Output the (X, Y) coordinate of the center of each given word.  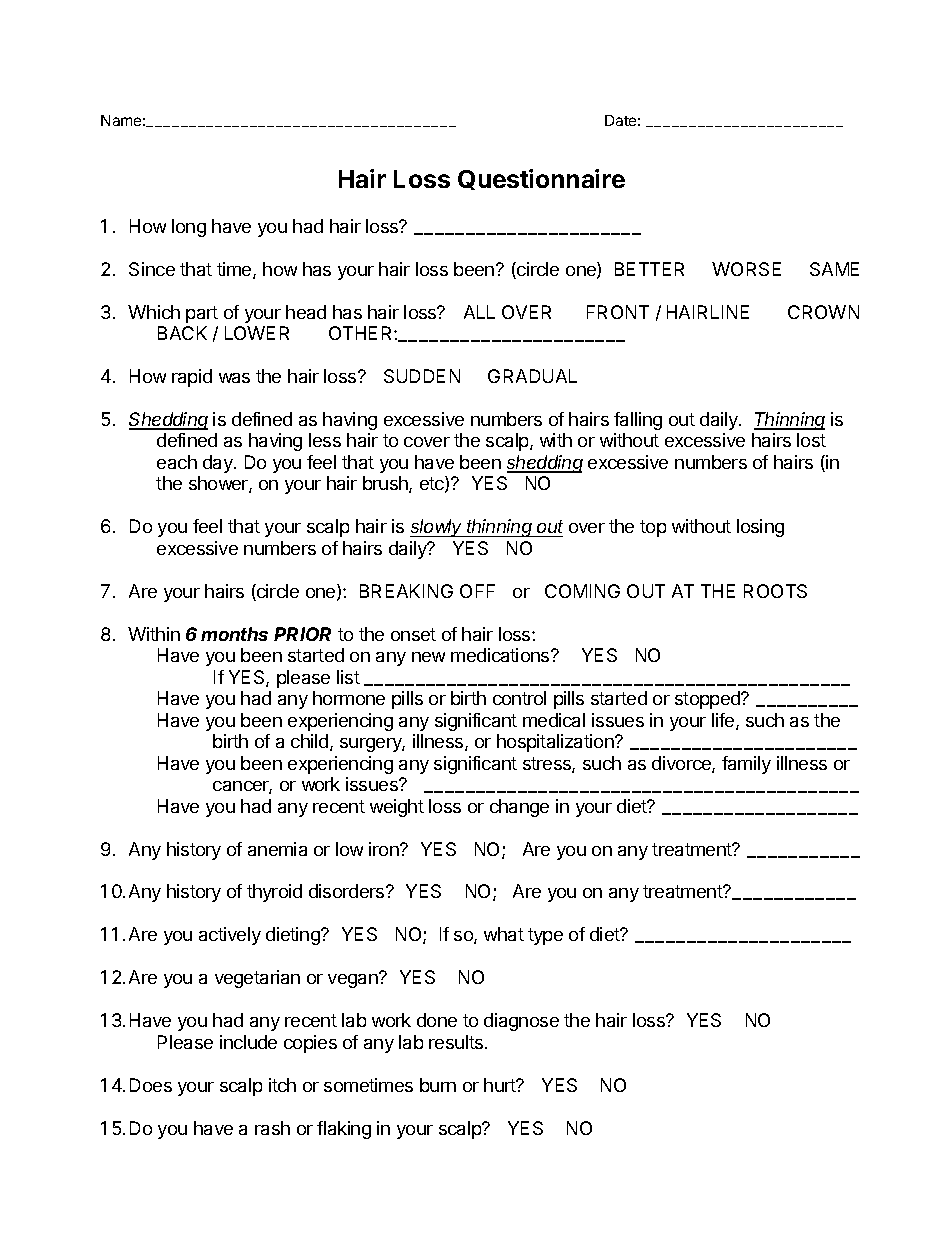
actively (230, 936)
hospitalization (556, 743)
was (234, 378)
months (234, 634)
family (746, 765)
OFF (477, 591)
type (545, 936)
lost (811, 440)
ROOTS (775, 591)
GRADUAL (532, 376)
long (189, 228)
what (504, 934)
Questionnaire (541, 179)
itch (282, 1085)
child (311, 742)
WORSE (746, 269)
